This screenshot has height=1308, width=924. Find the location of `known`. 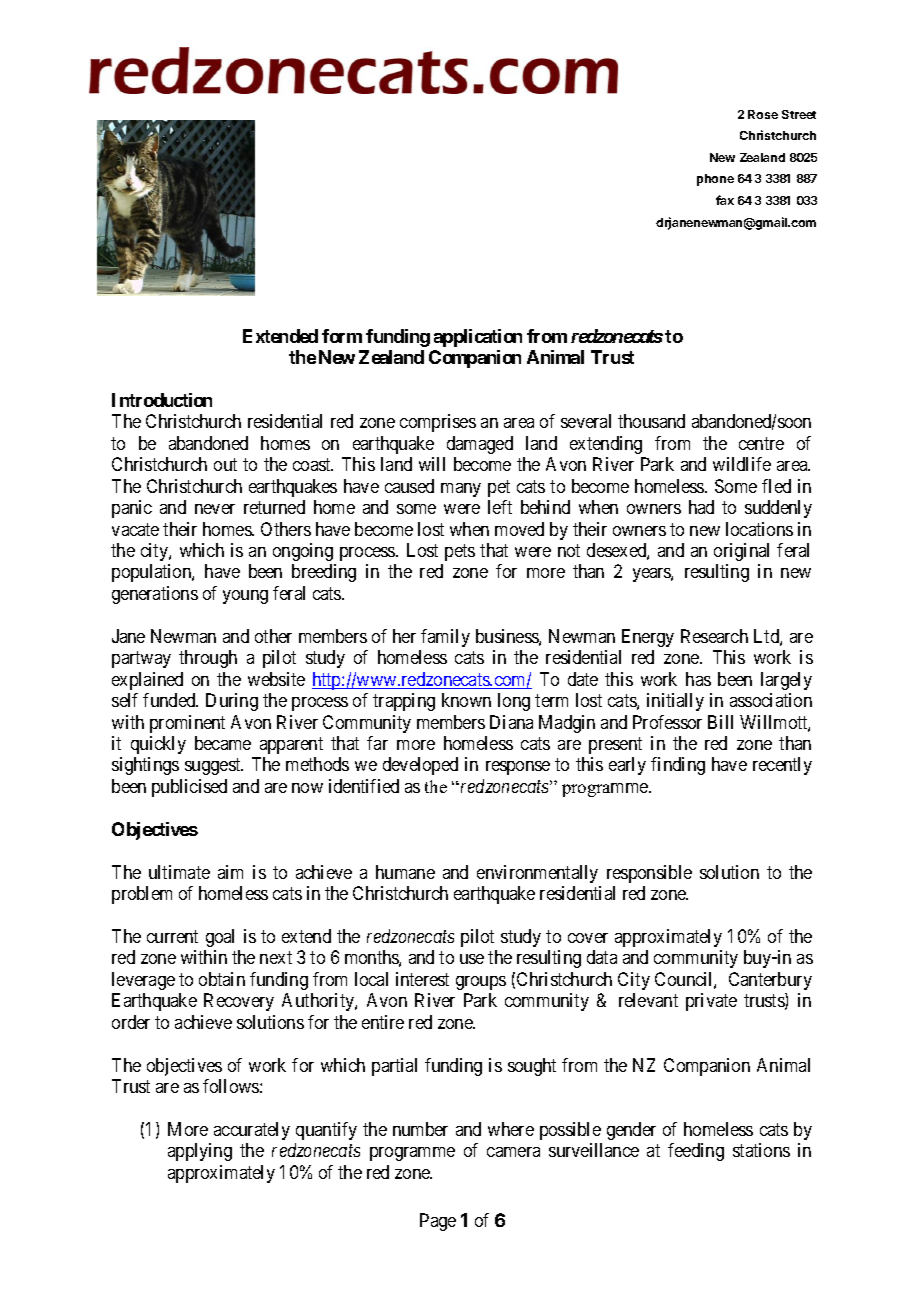

known is located at coordinates (466, 700).
